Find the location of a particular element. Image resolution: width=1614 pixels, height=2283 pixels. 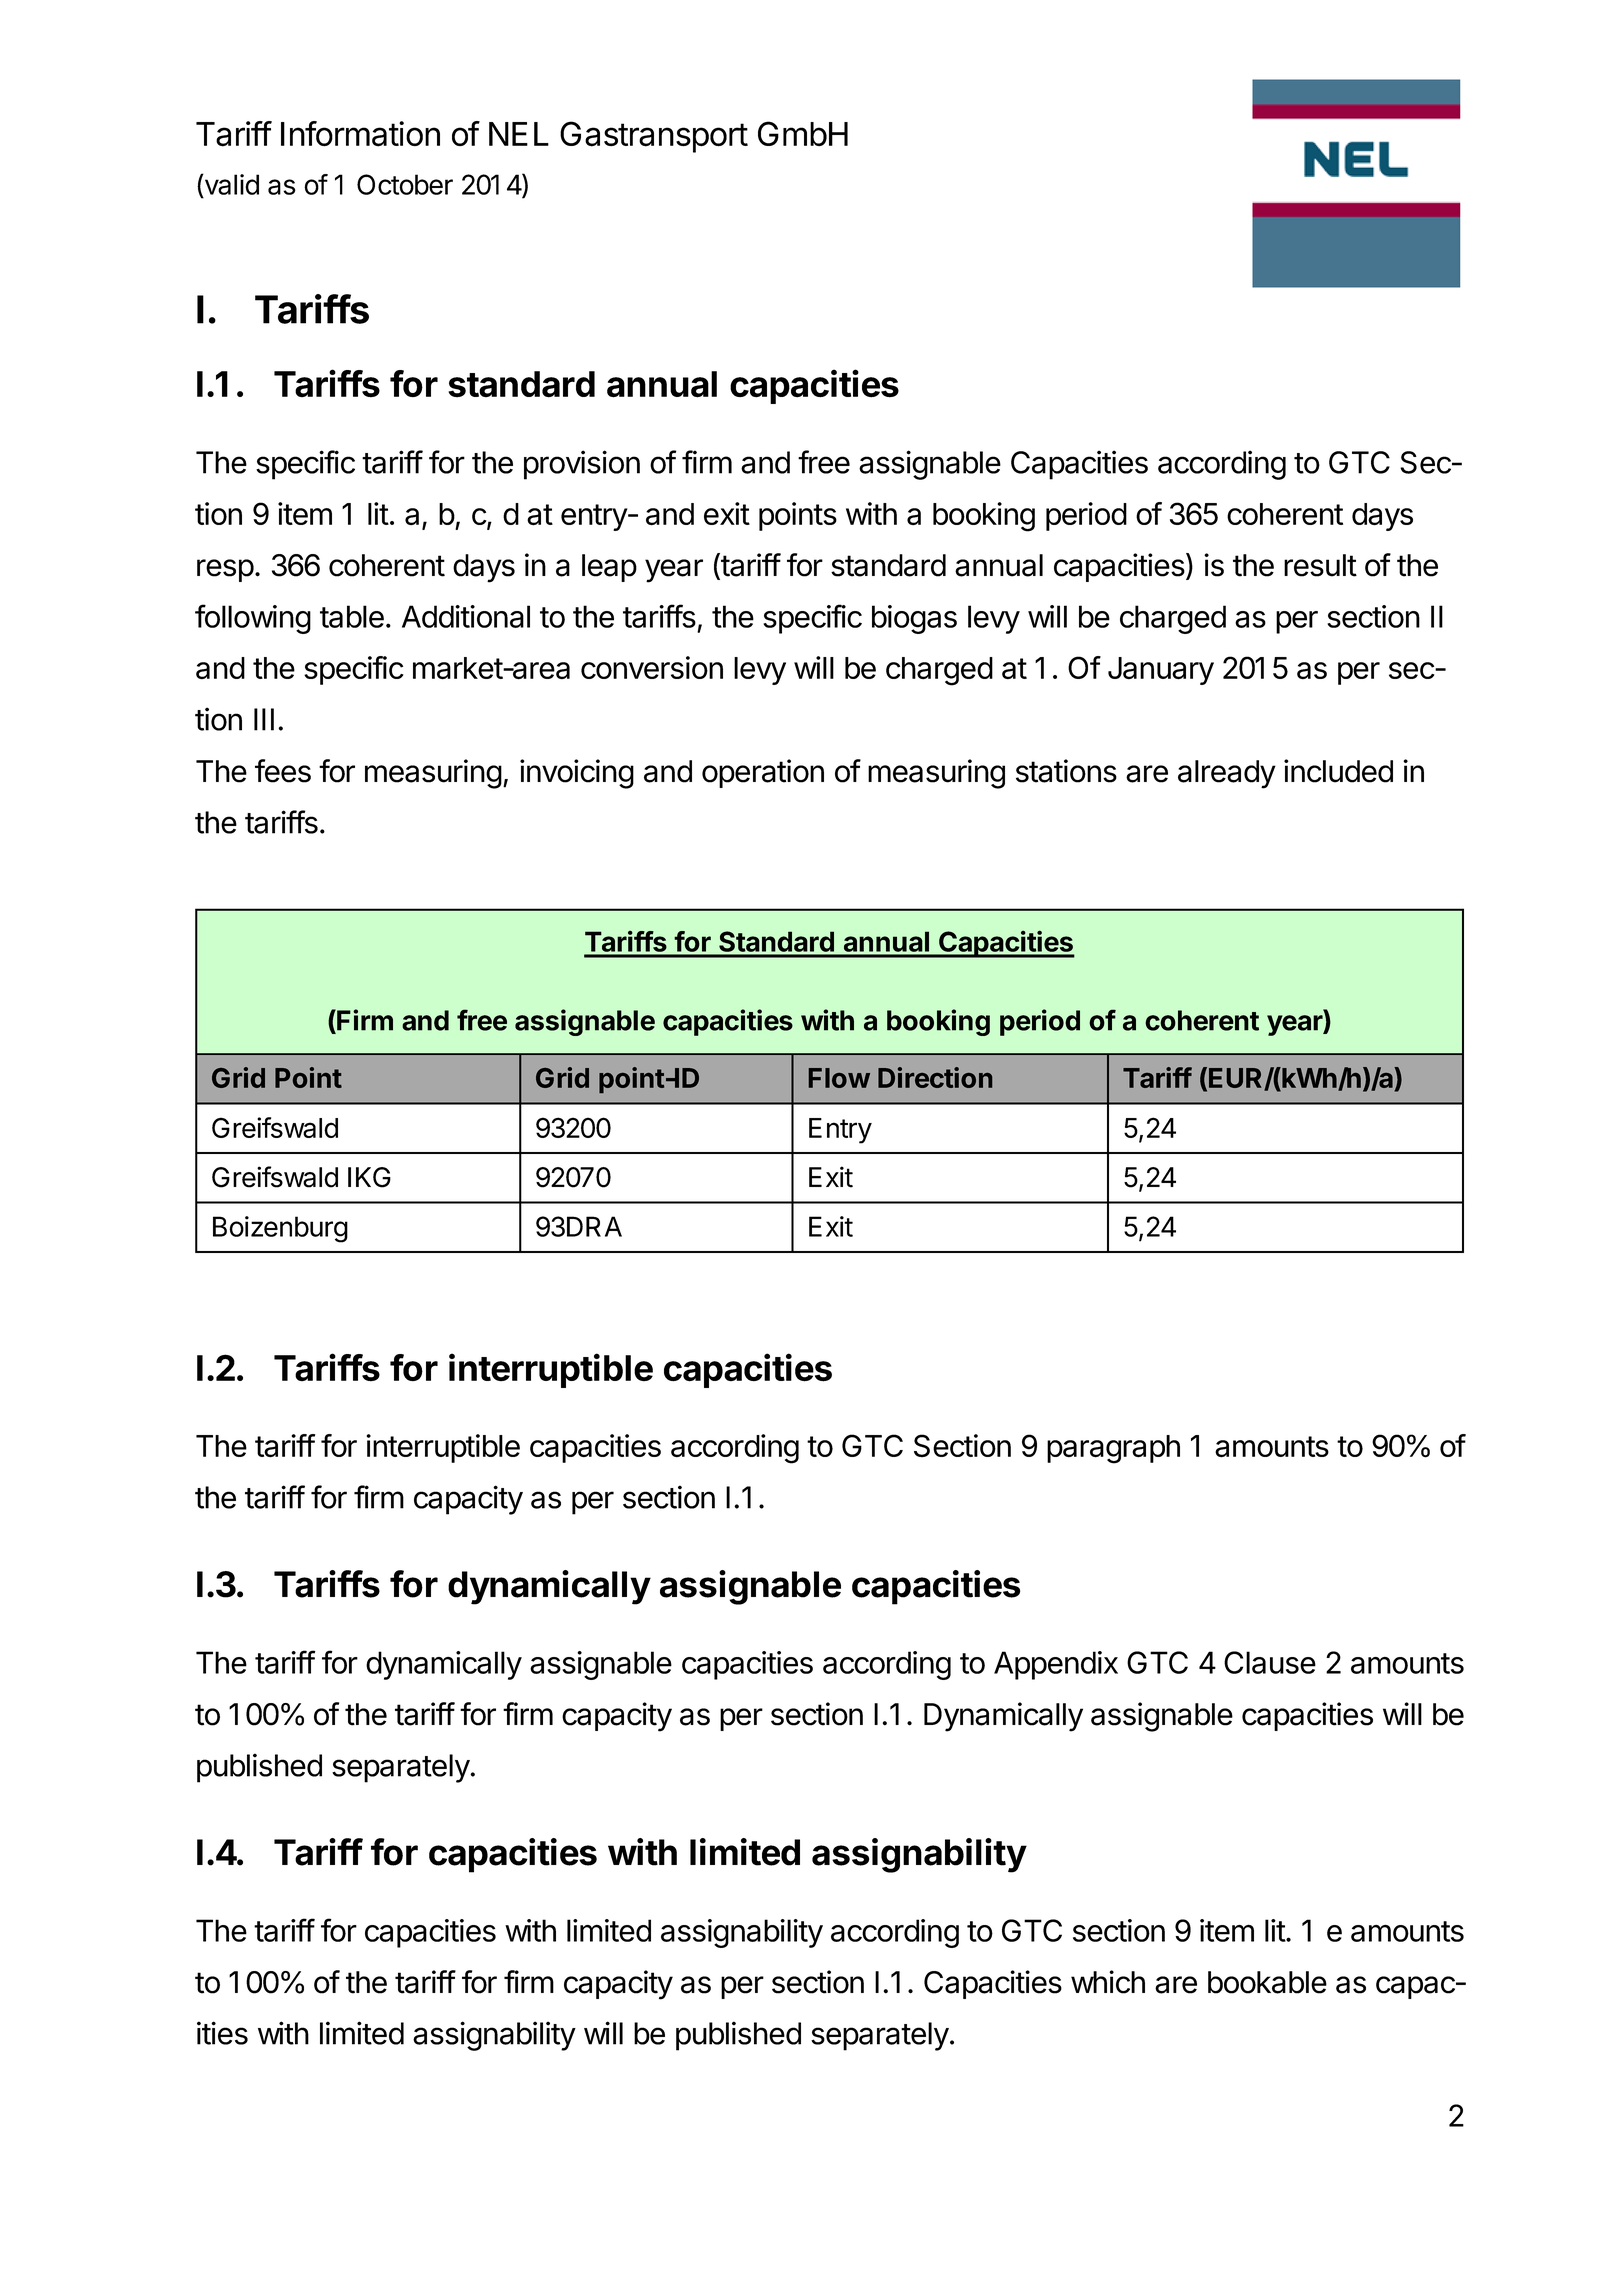

Clause is located at coordinates (1270, 1662).
